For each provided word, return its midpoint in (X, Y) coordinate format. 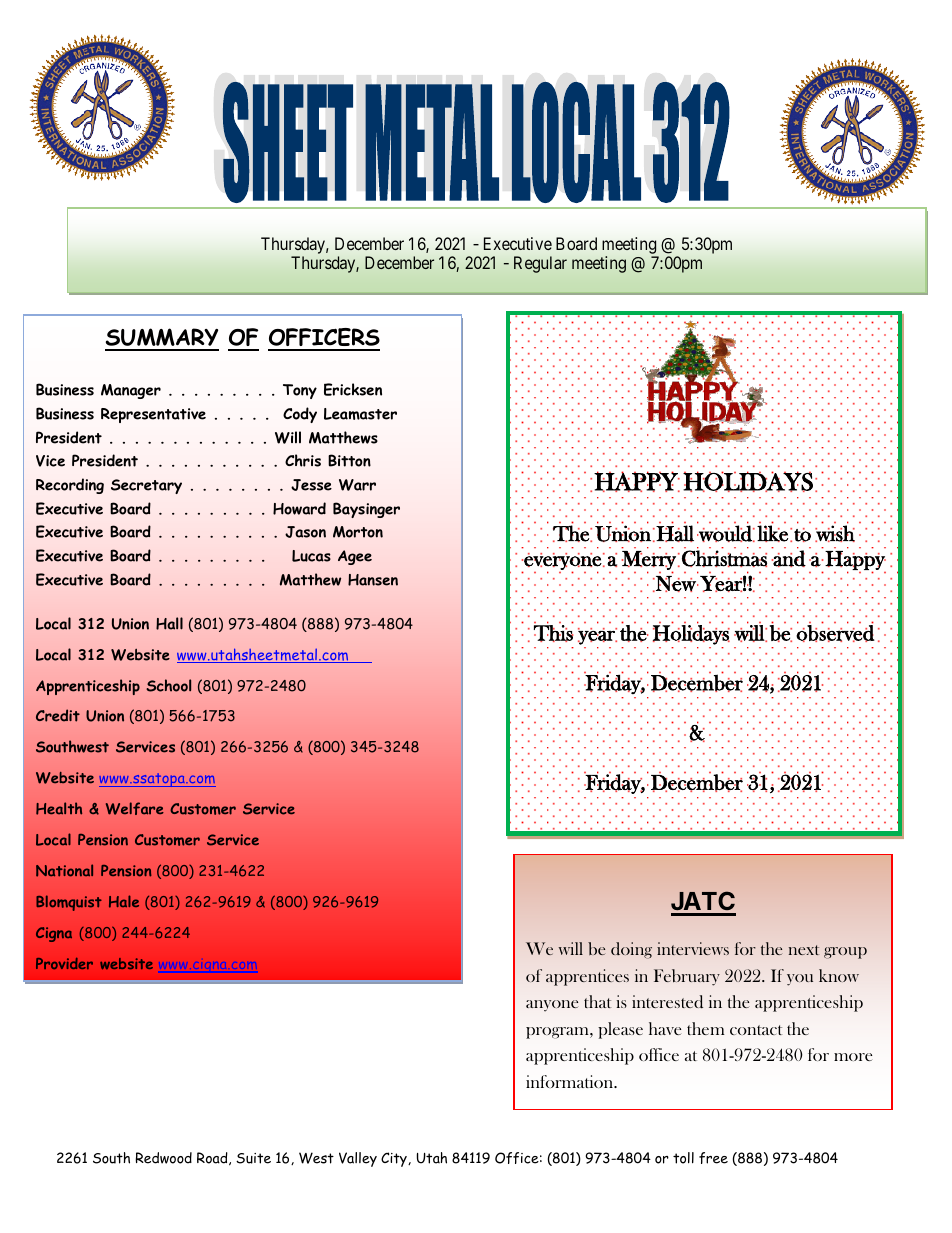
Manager (131, 391)
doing (631, 950)
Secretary (146, 486)
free (713, 1158)
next (804, 950)
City (395, 1159)
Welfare (135, 808)
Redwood (163, 1158)
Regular (540, 264)
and (789, 557)
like (772, 532)
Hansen (373, 580)
